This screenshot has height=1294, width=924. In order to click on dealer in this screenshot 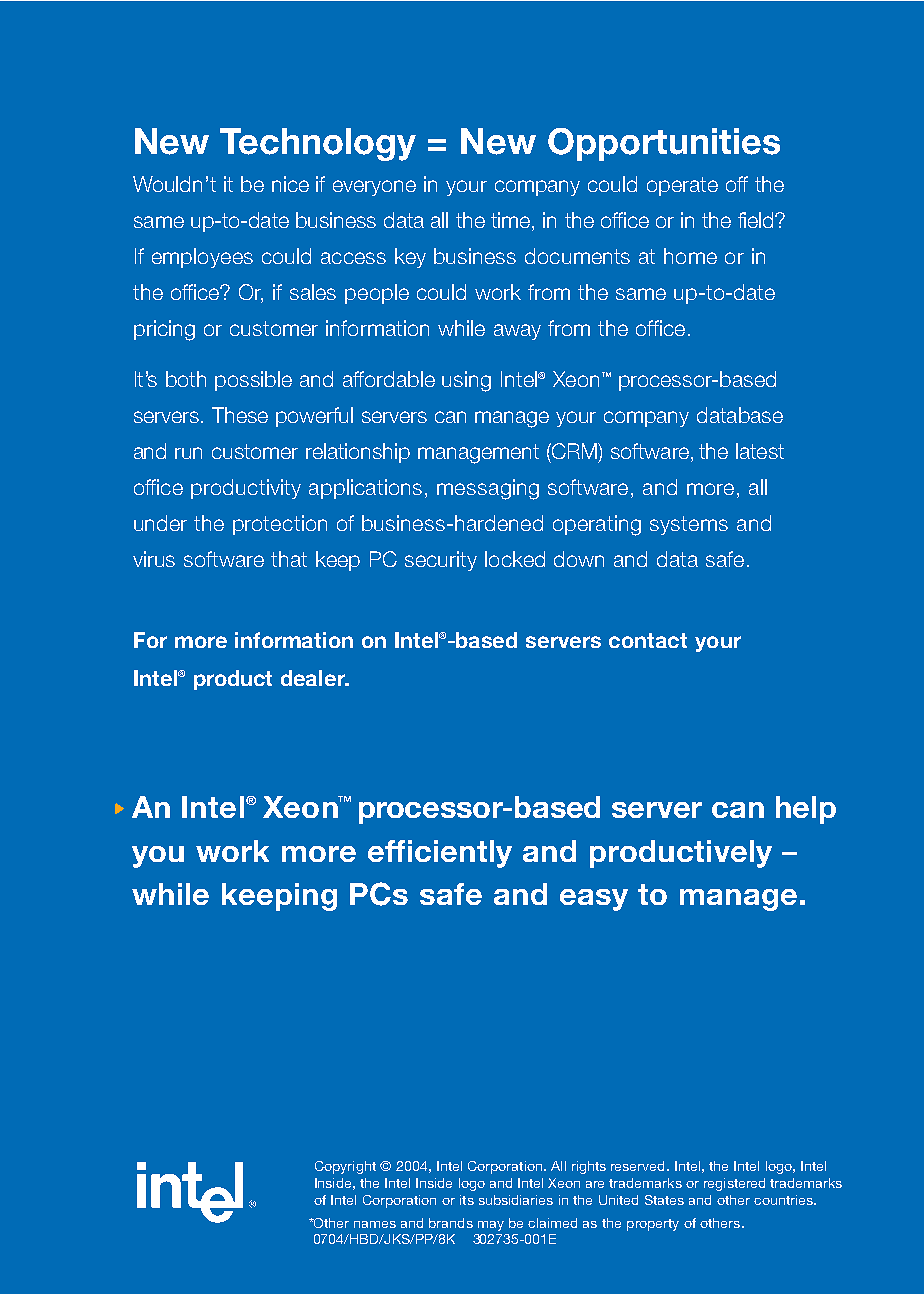, I will do `click(314, 678)`.
